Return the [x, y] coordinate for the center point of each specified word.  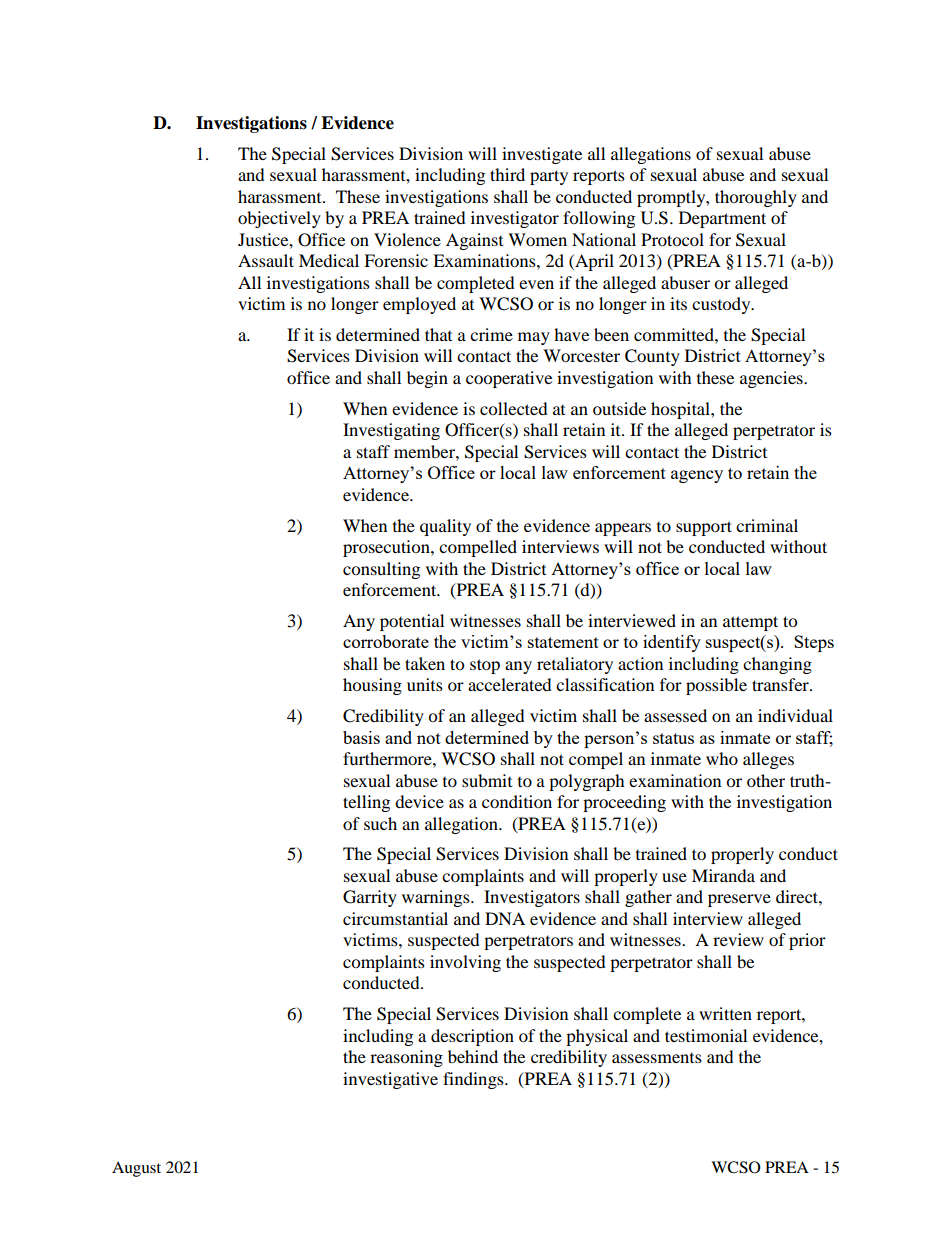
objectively [279, 219]
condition [517, 801]
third [507, 174]
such [380, 823]
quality [445, 527]
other [766, 780]
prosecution [387, 548]
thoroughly [756, 198]
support [704, 528]
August [136, 1169]
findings [474, 1080]
